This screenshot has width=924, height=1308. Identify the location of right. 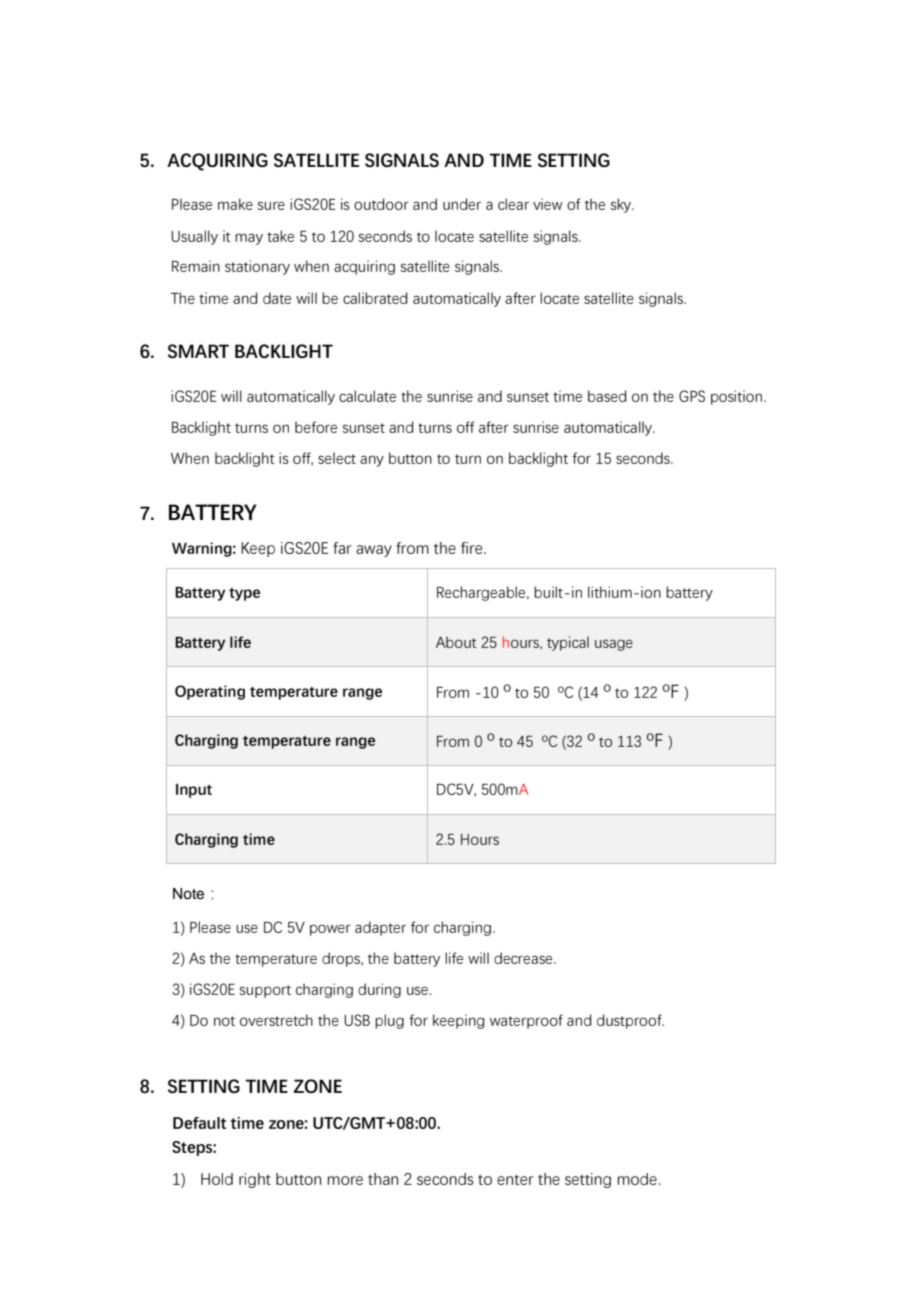
(255, 1180).
